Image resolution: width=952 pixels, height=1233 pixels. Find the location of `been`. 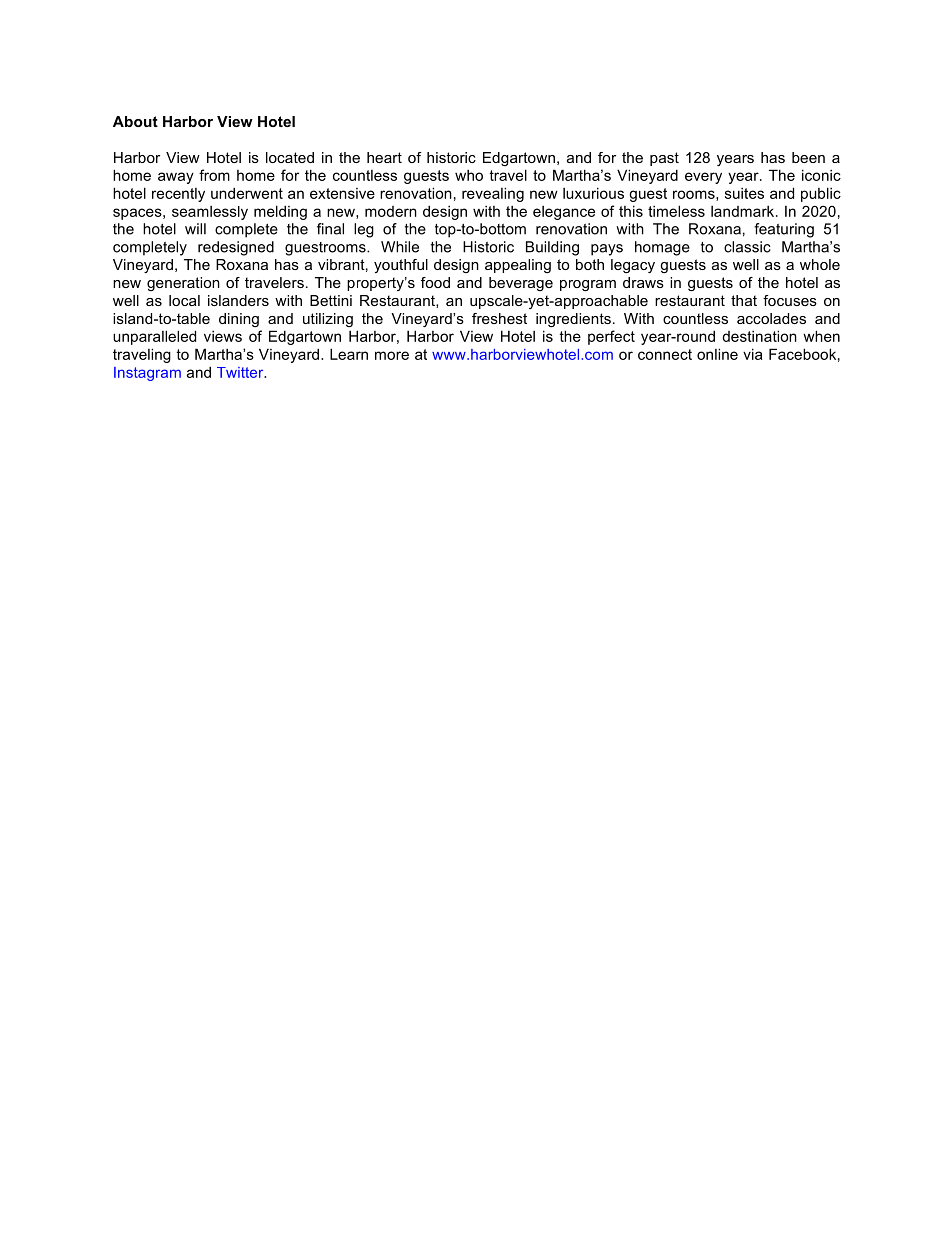

been is located at coordinates (808, 157).
